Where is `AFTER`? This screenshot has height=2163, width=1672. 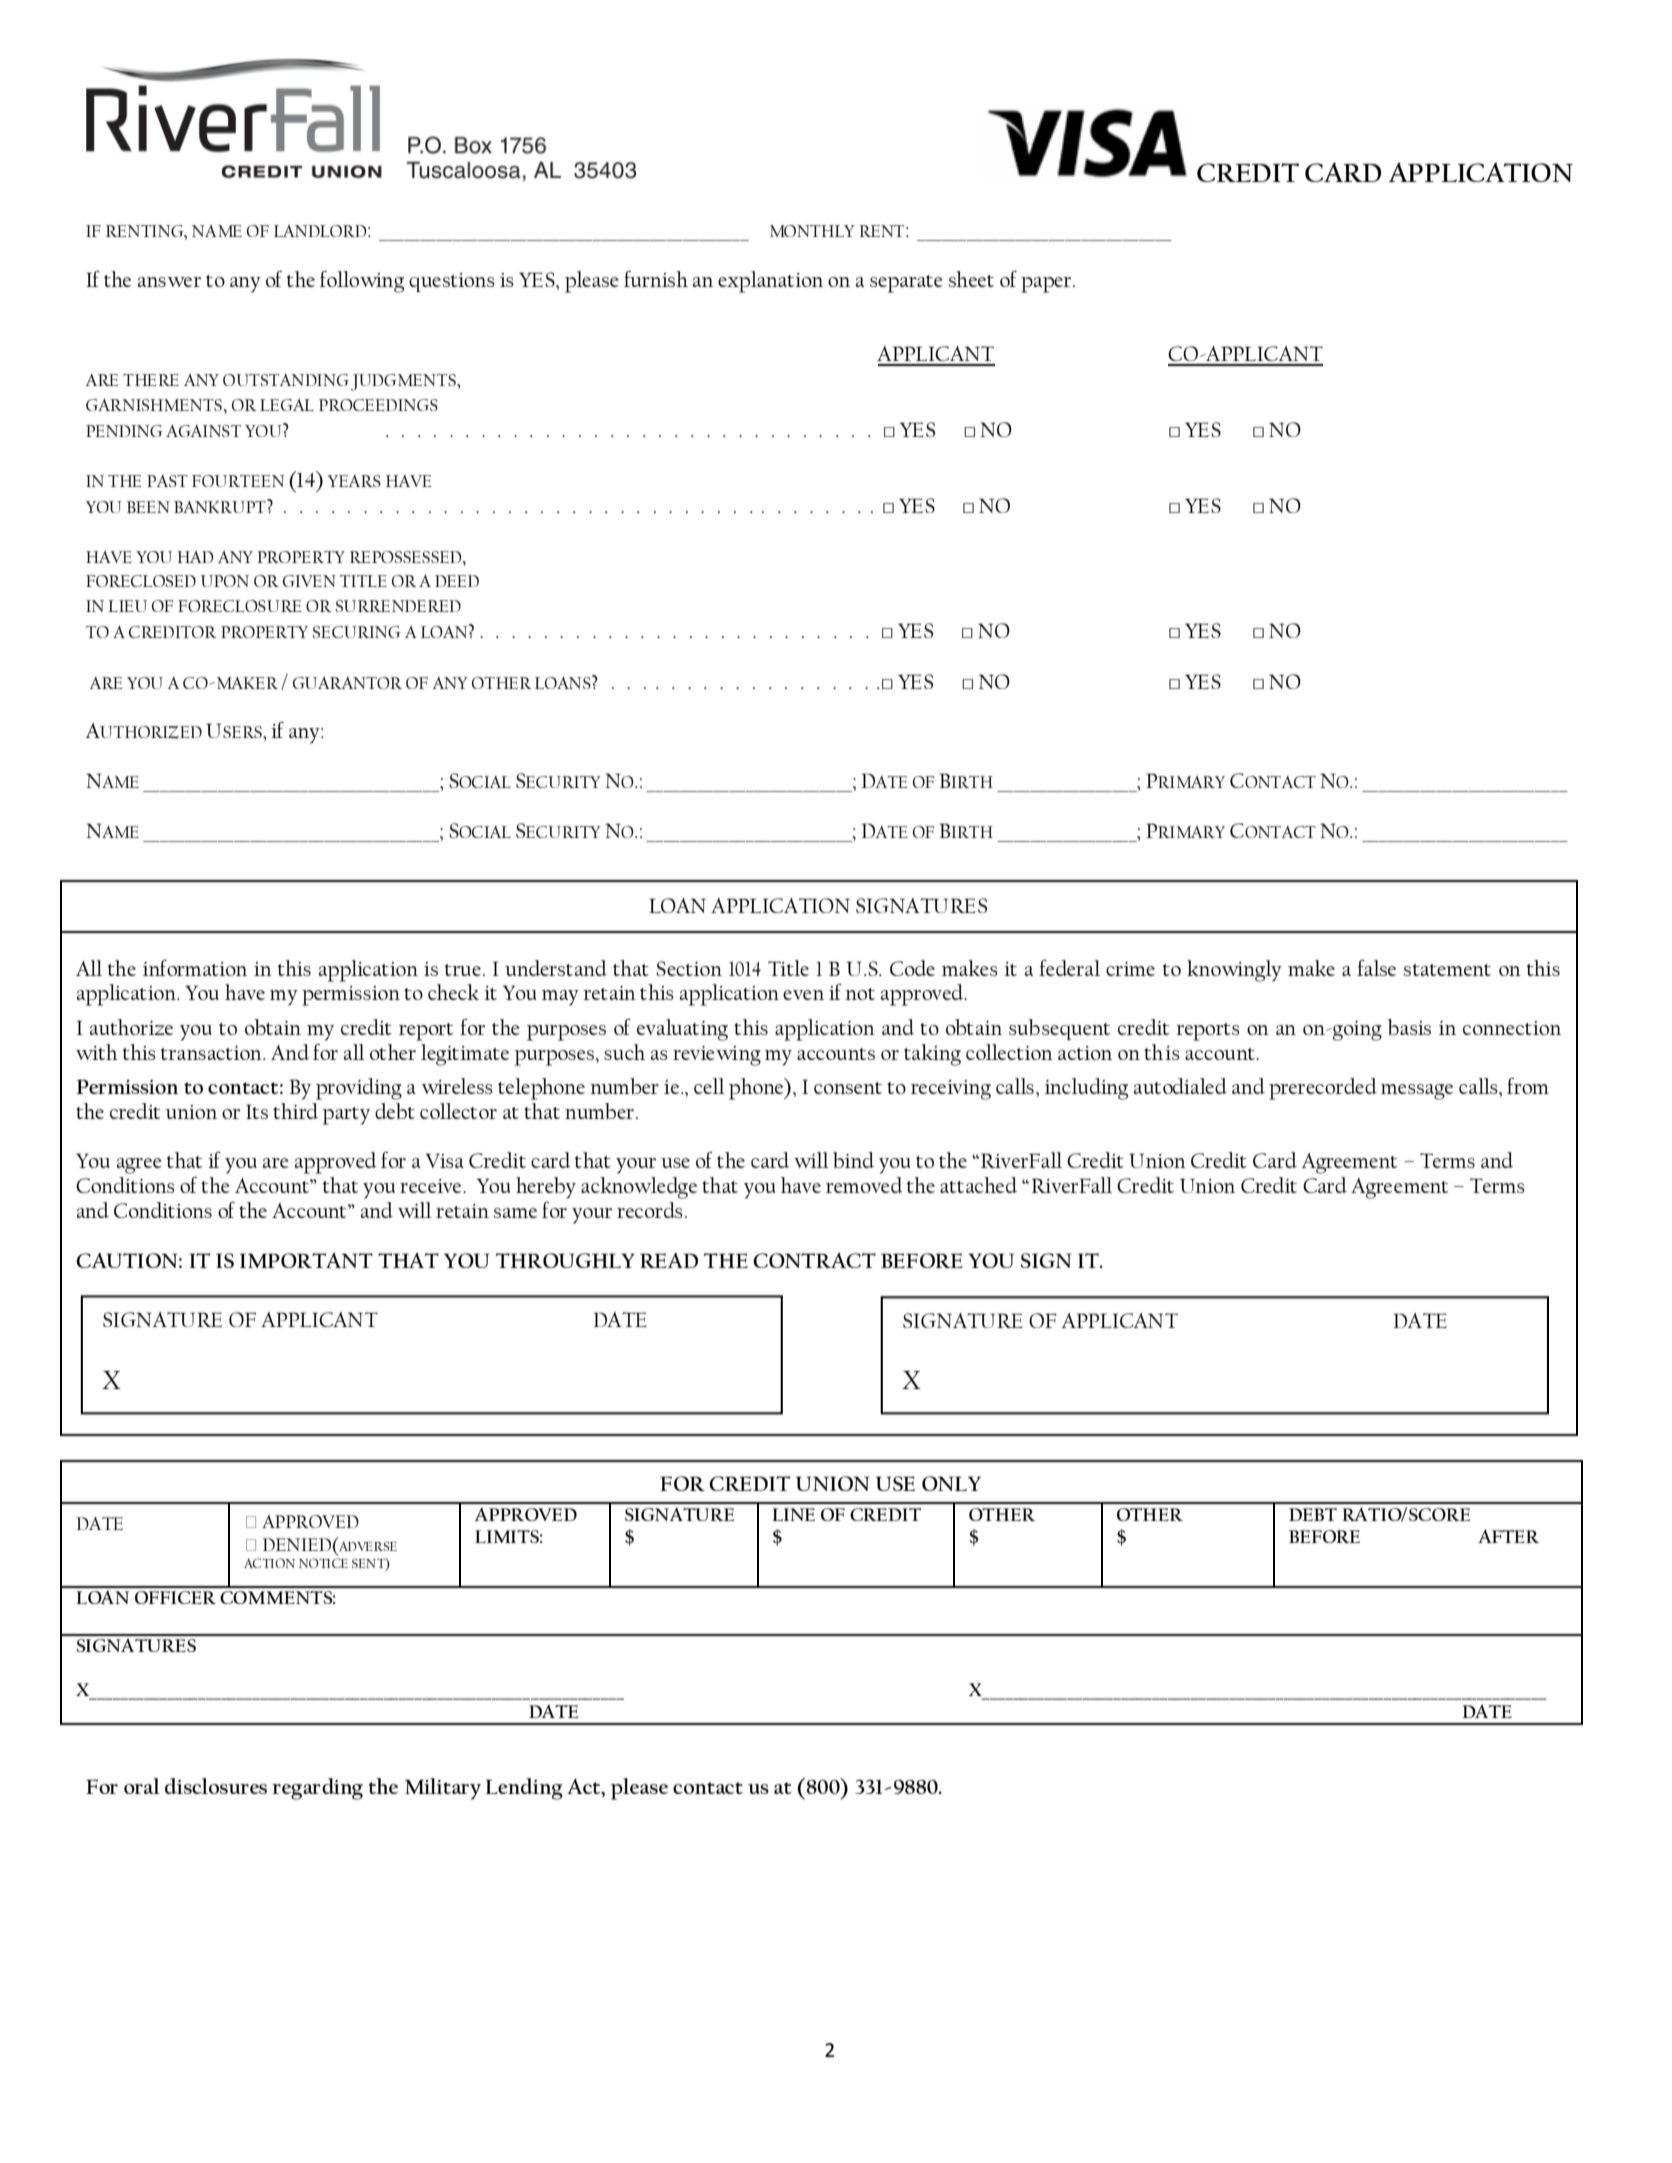
AFTER is located at coordinates (1508, 1536).
